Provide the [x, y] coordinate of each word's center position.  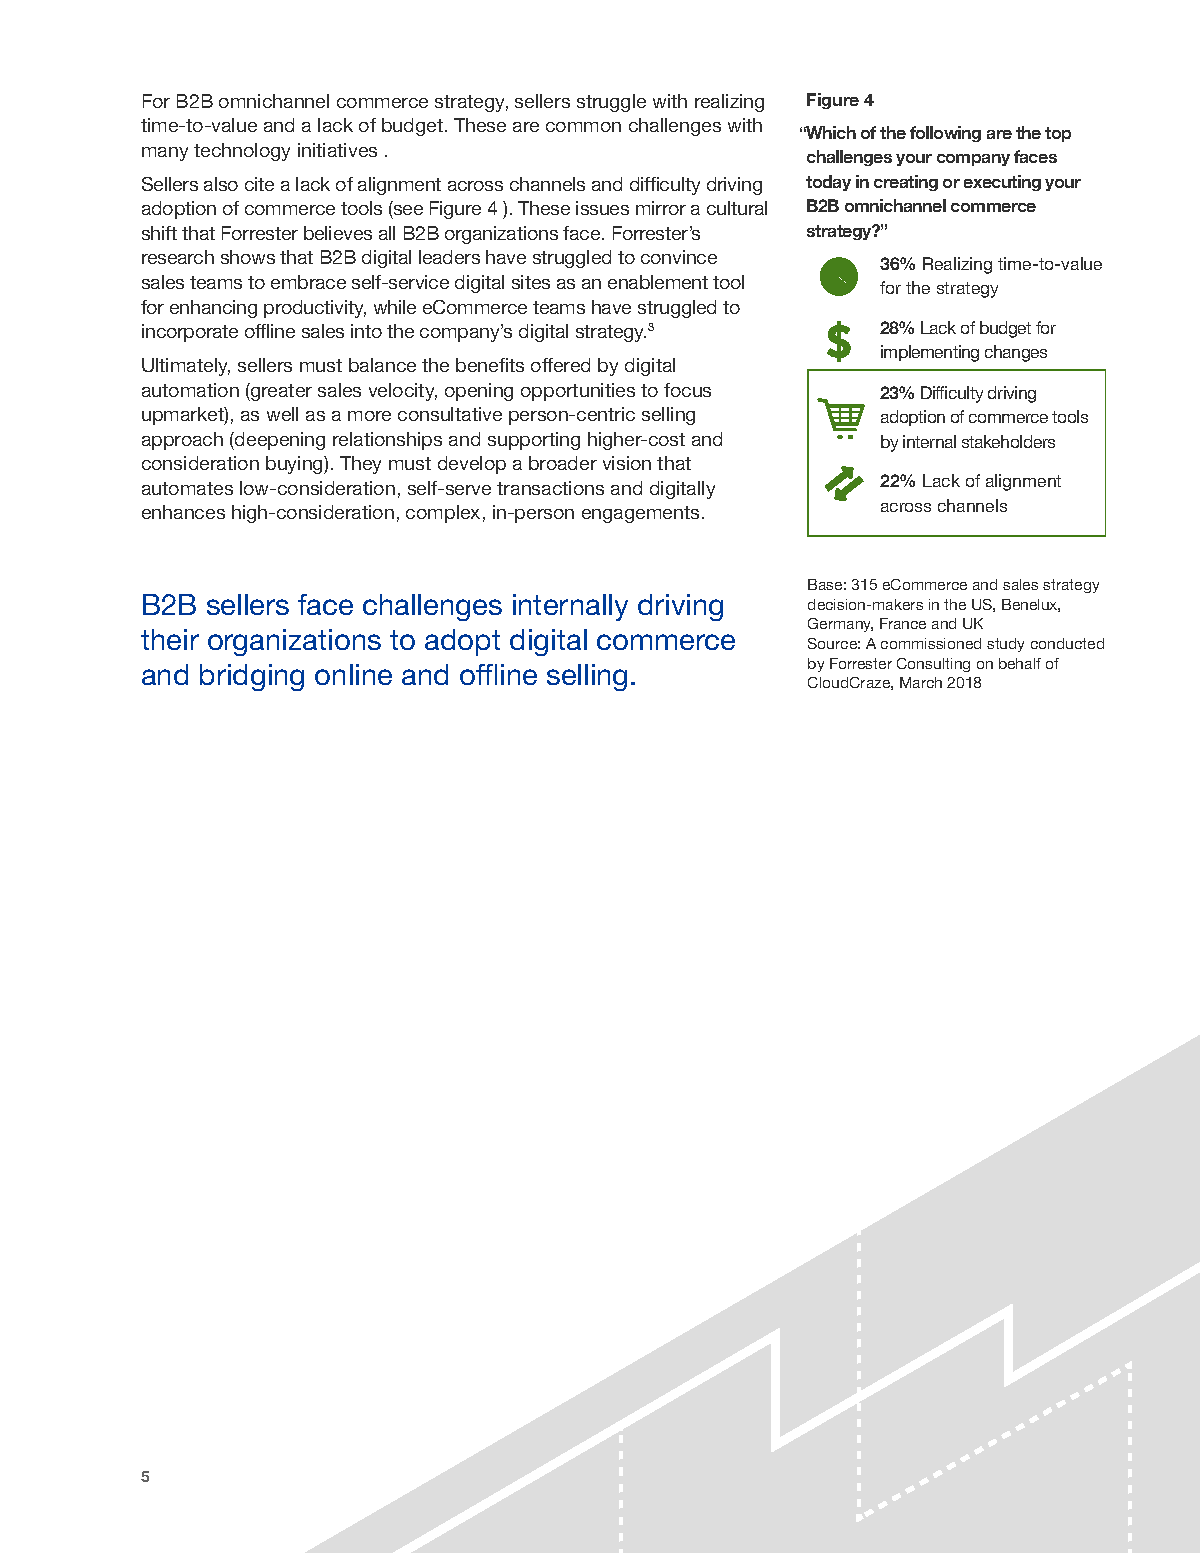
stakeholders [1008, 441]
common [583, 127]
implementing [930, 353]
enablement [658, 282]
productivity [315, 309]
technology [242, 152]
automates [187, 488]
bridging [252, 677]
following [945, 134]
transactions [550, 488]
